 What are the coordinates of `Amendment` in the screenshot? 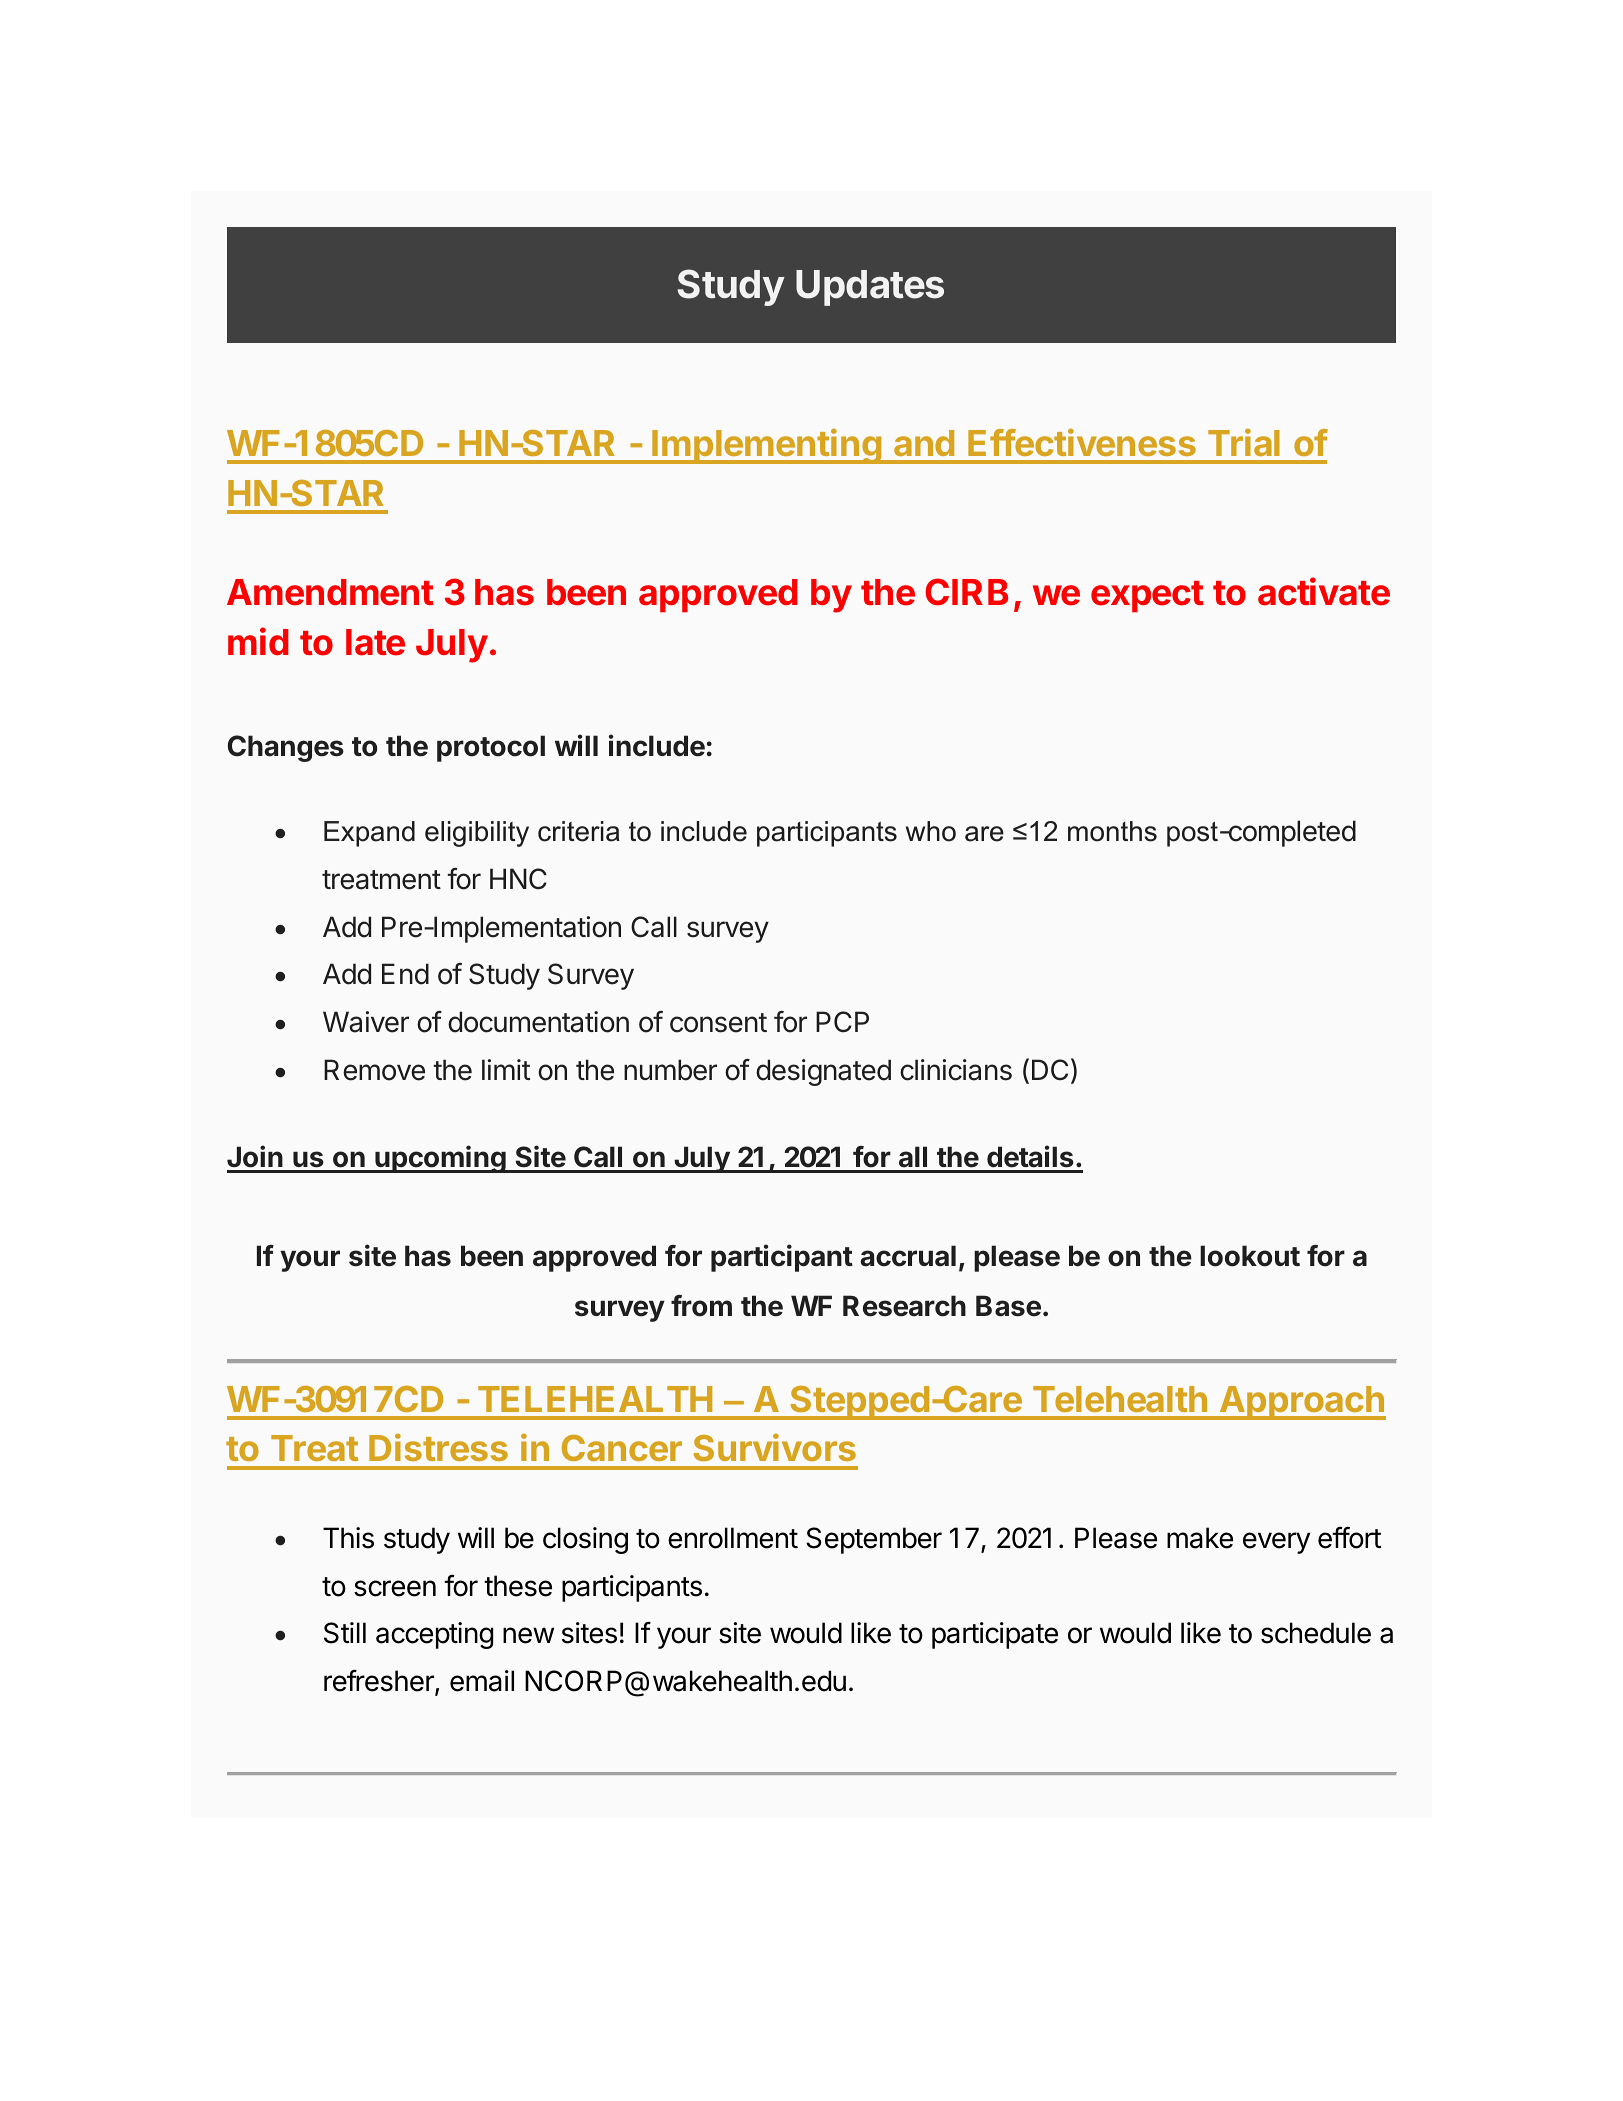 It's located at (330, 592).
